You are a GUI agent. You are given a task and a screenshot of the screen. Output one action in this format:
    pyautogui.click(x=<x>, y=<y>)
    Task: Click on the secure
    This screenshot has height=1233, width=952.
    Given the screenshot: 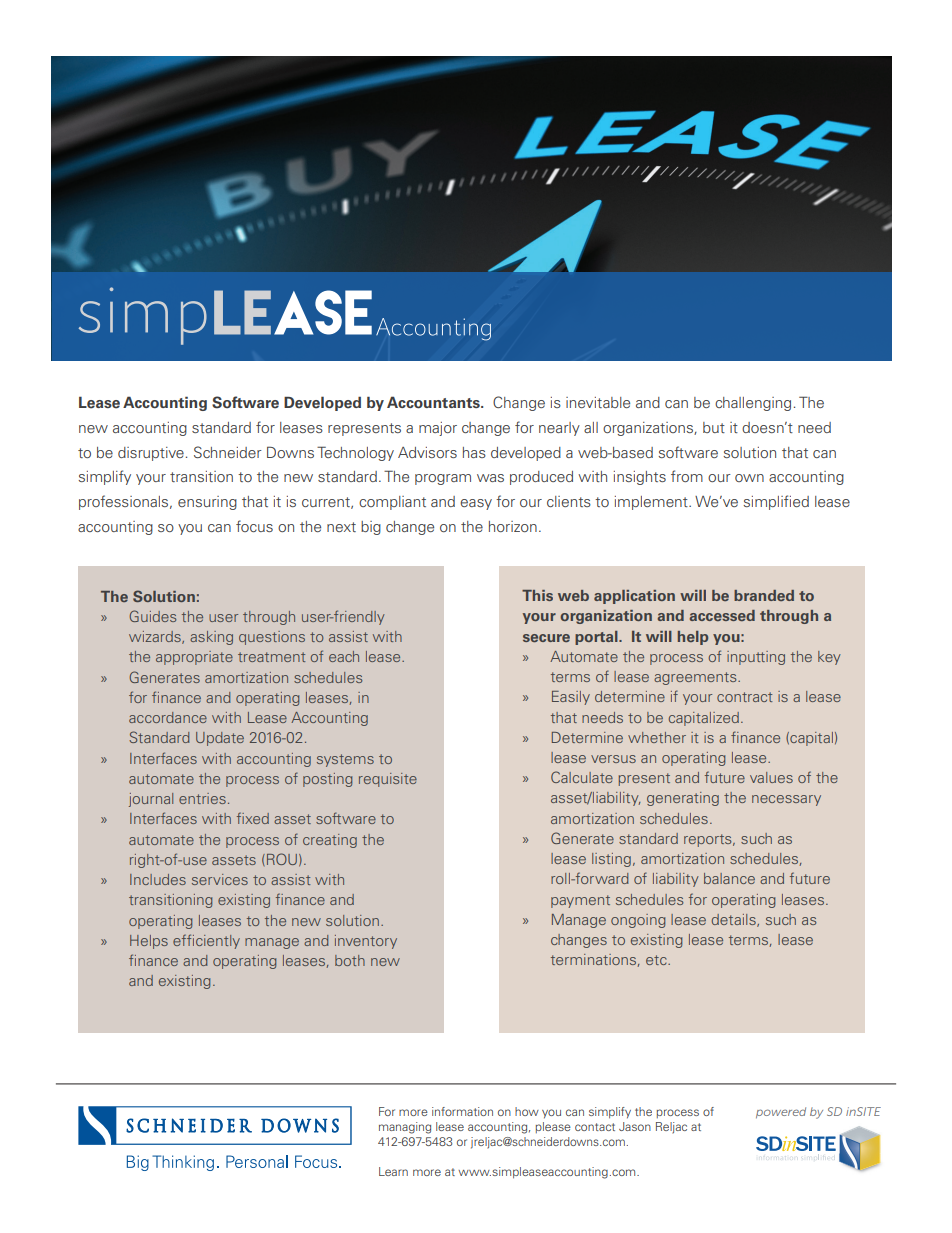 What is the action you would take?
    pyautogui.click(x=546, y=638)
